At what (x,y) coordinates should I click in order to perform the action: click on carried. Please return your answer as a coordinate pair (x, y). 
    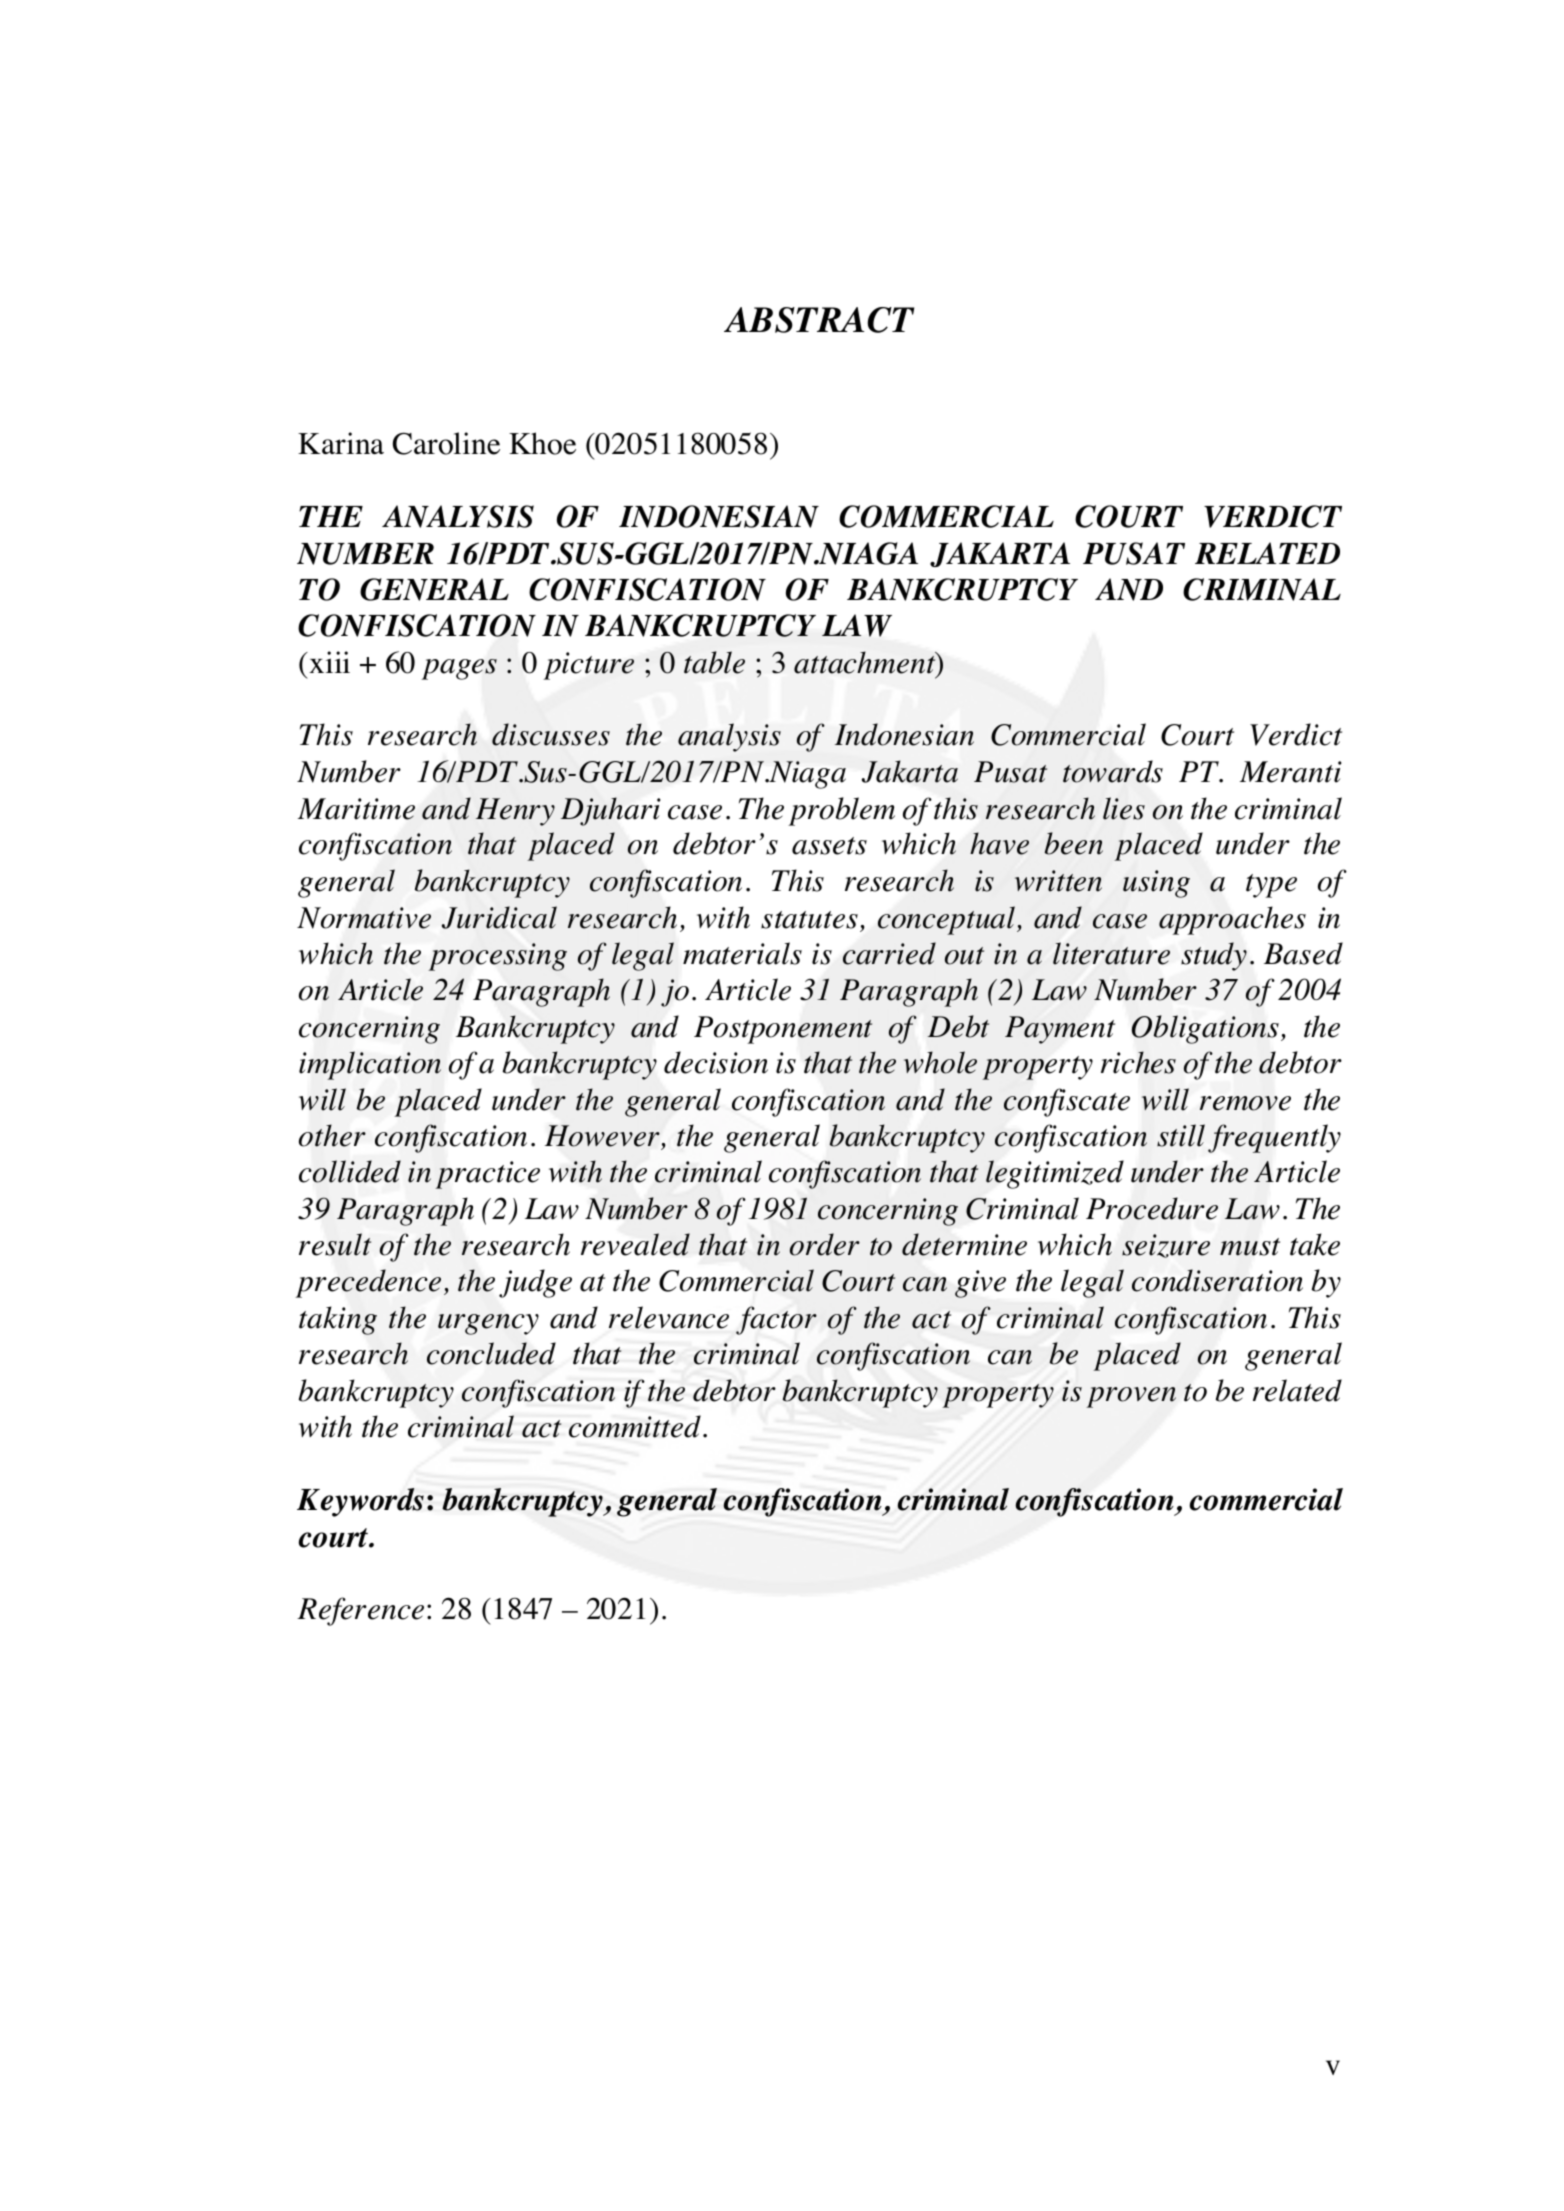
    Looking at the image, I should click on (889, 953).
